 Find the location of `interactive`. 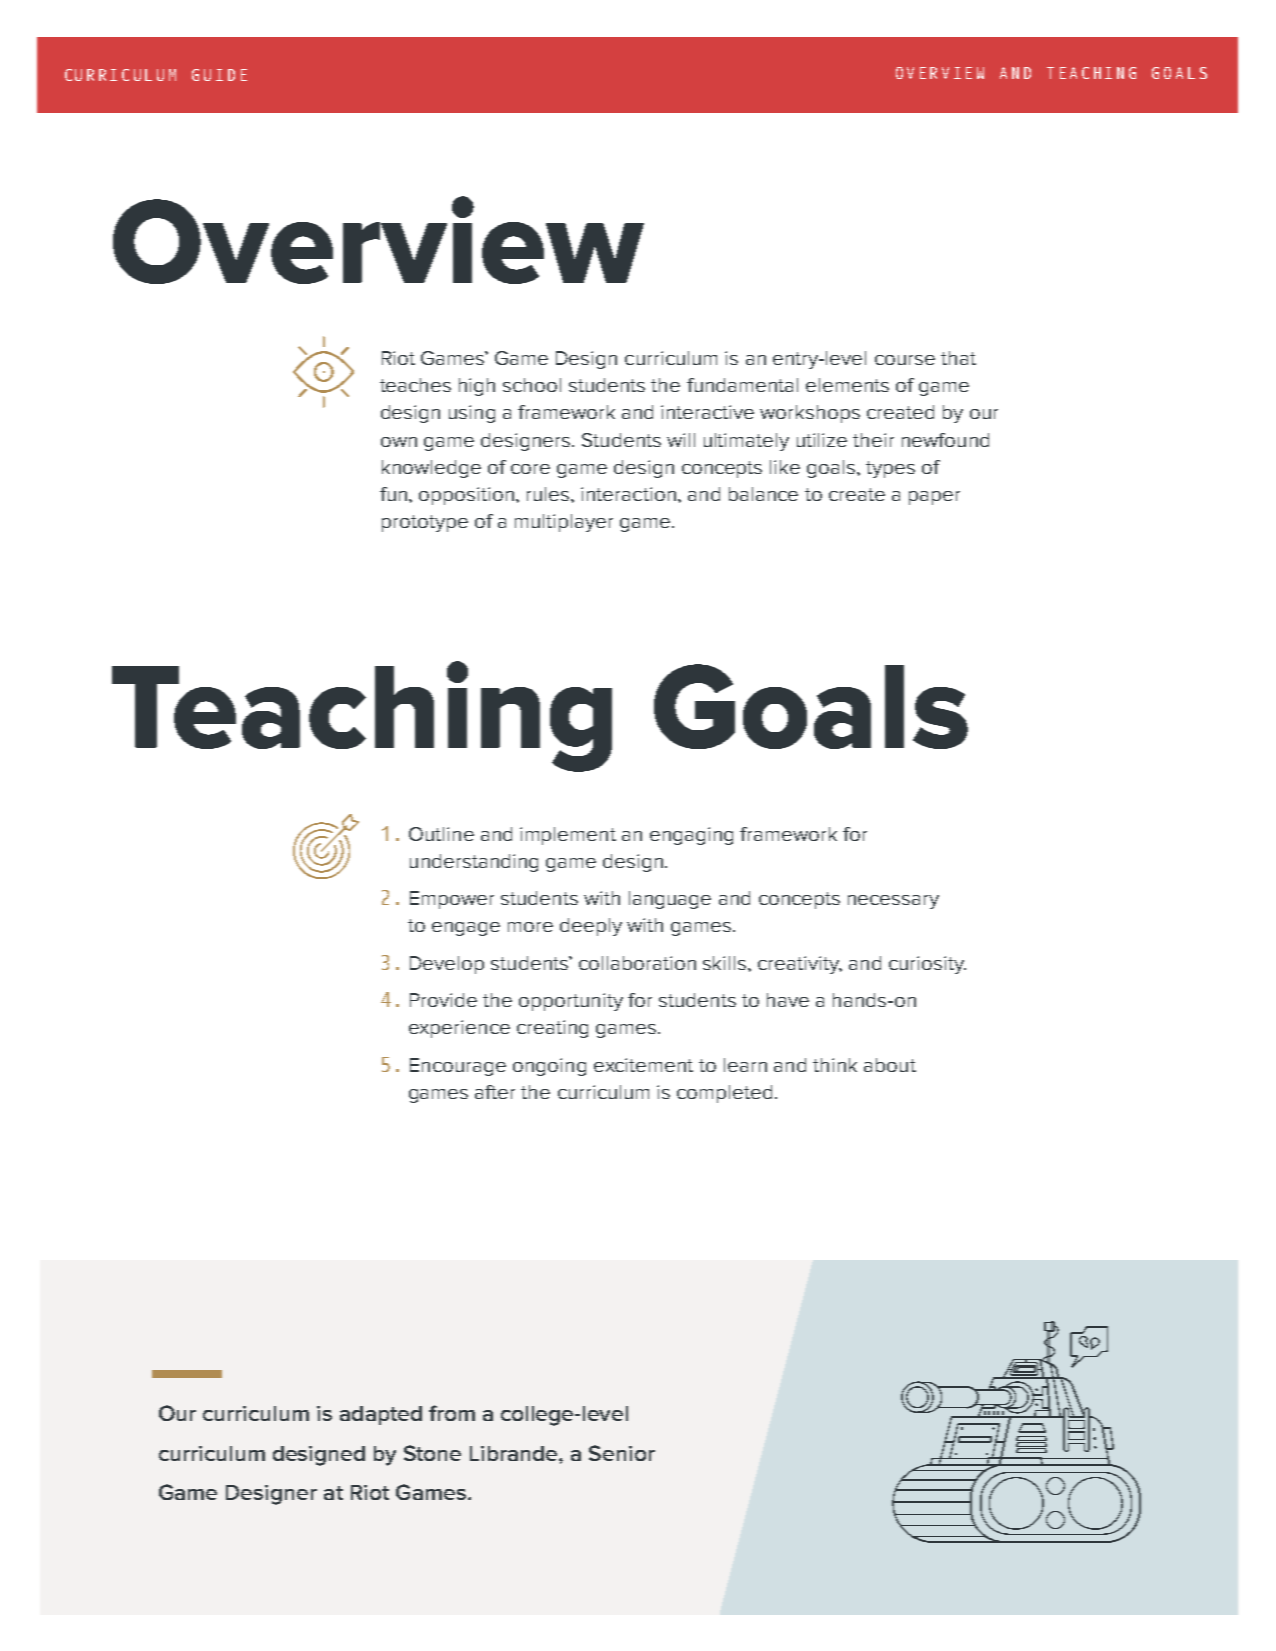

interactive is located at coordinates (707, 412).
